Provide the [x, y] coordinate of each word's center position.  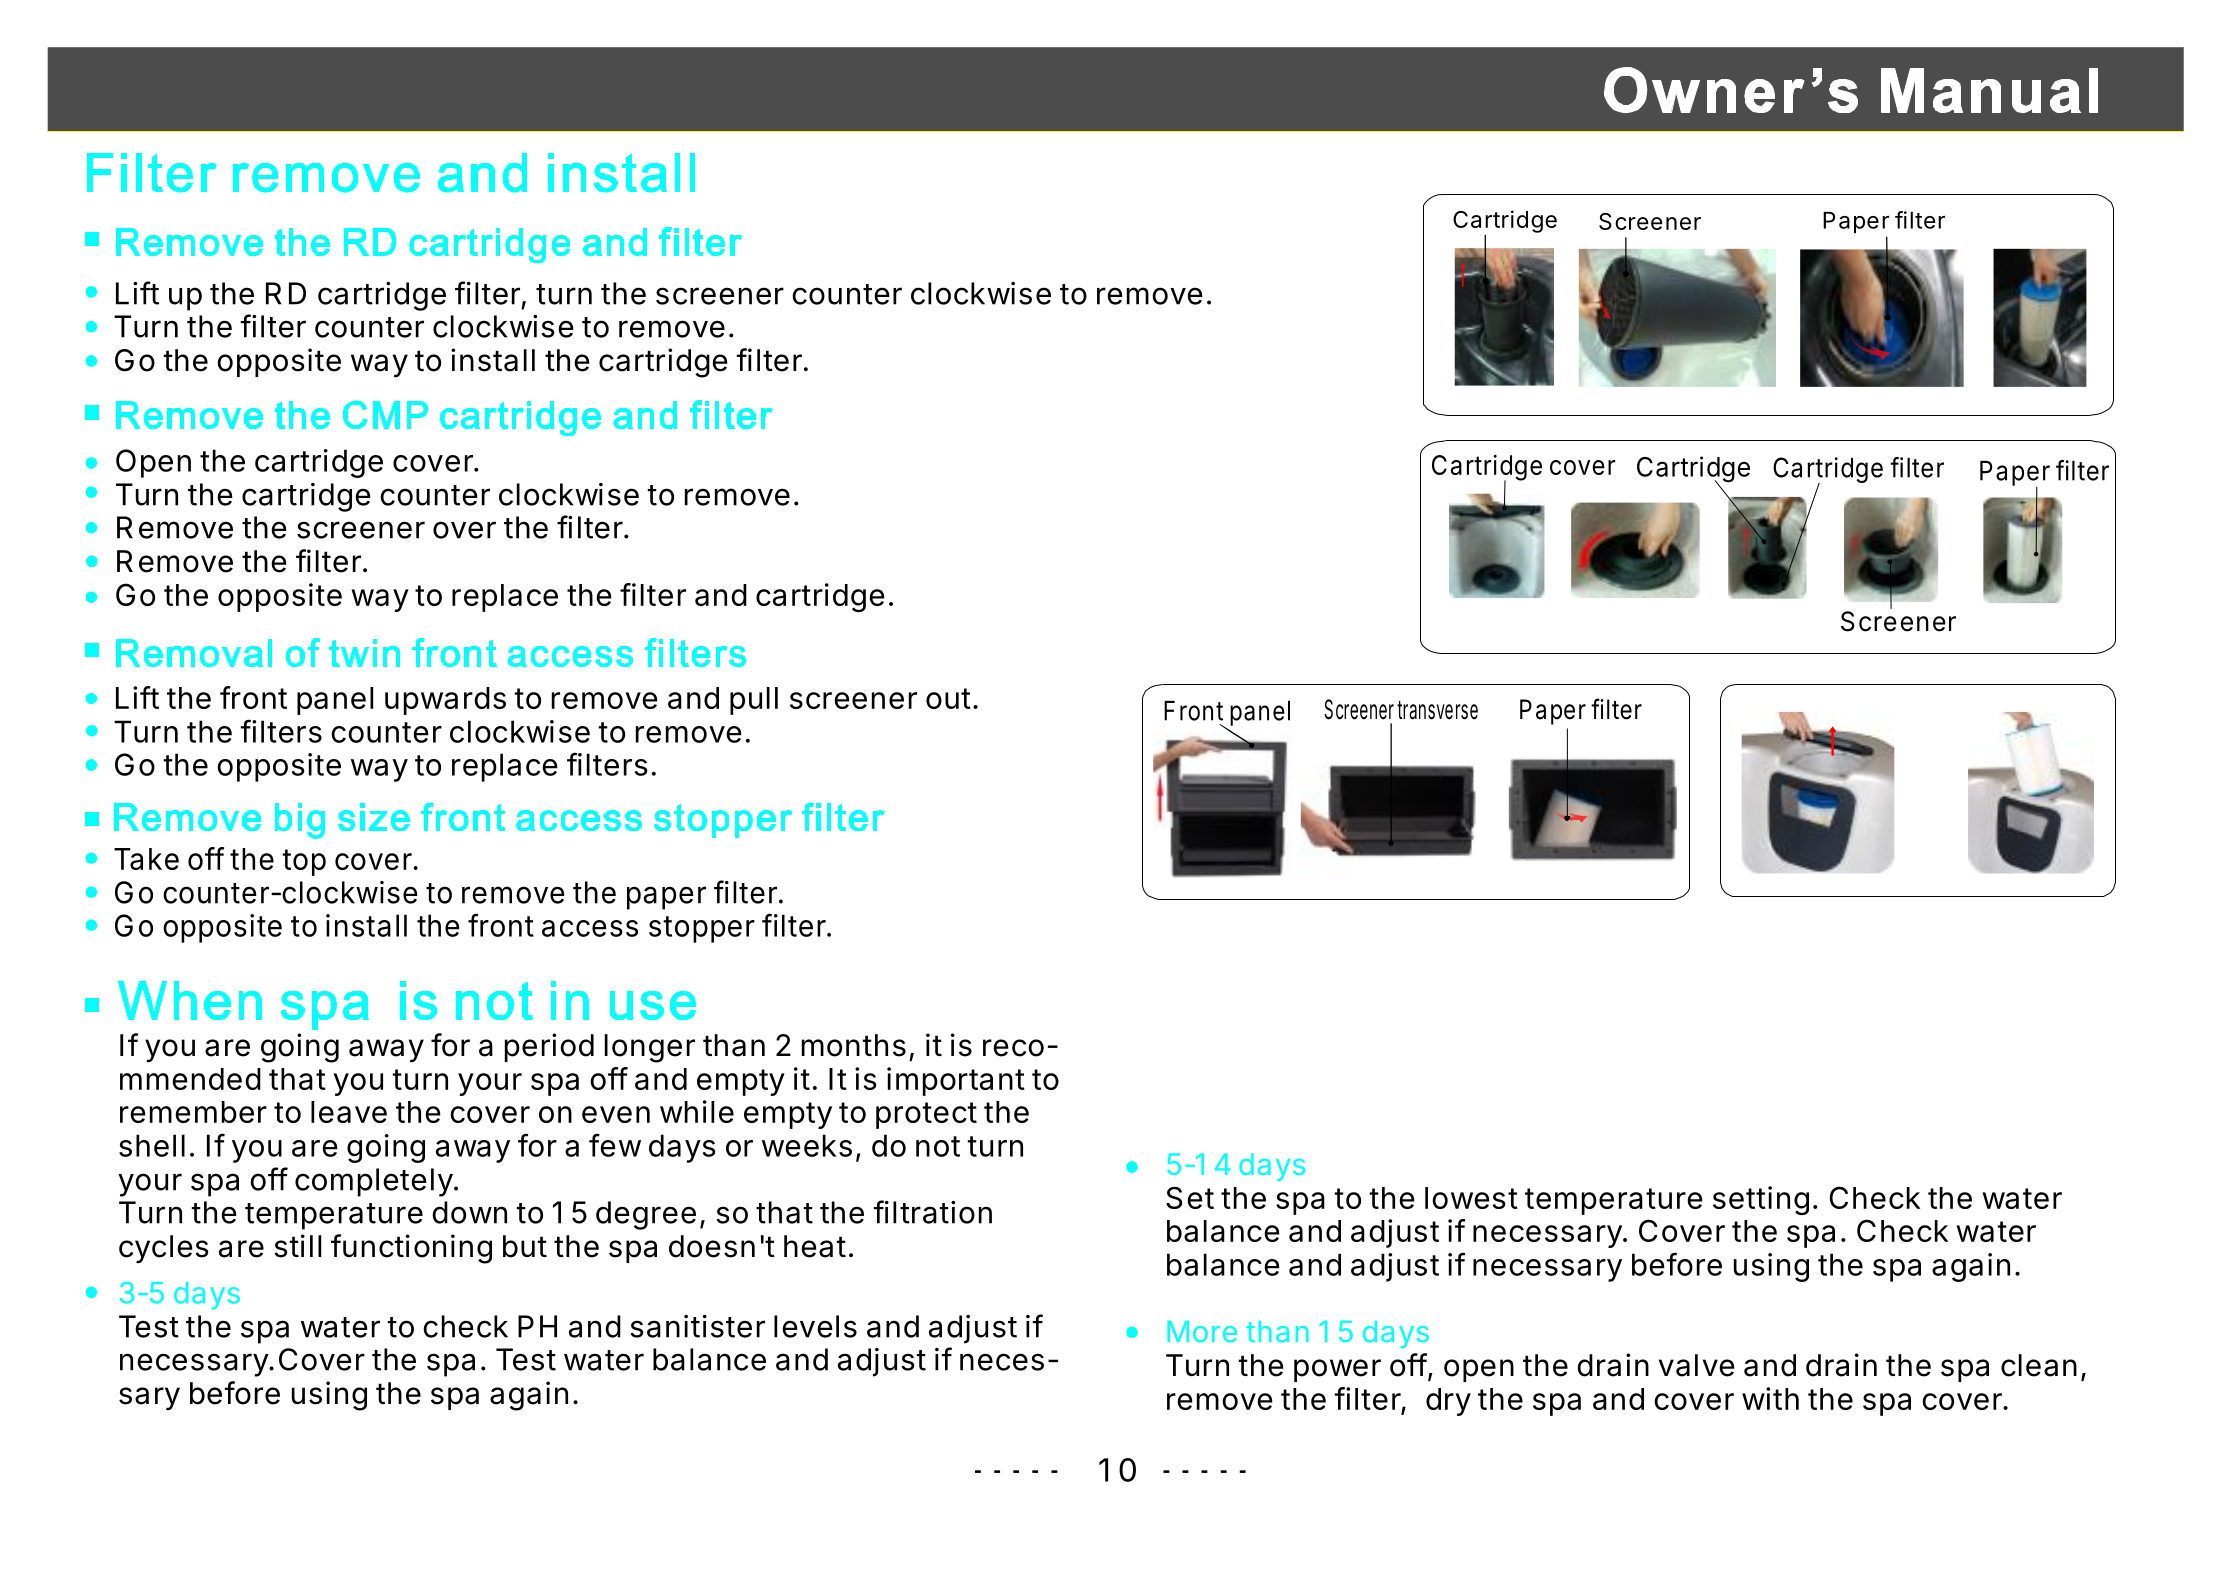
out [948, 698]
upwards [445, 701]
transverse [1437, 710]
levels [815, 1326]
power [1337, 1370]
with [1770, 1398]
